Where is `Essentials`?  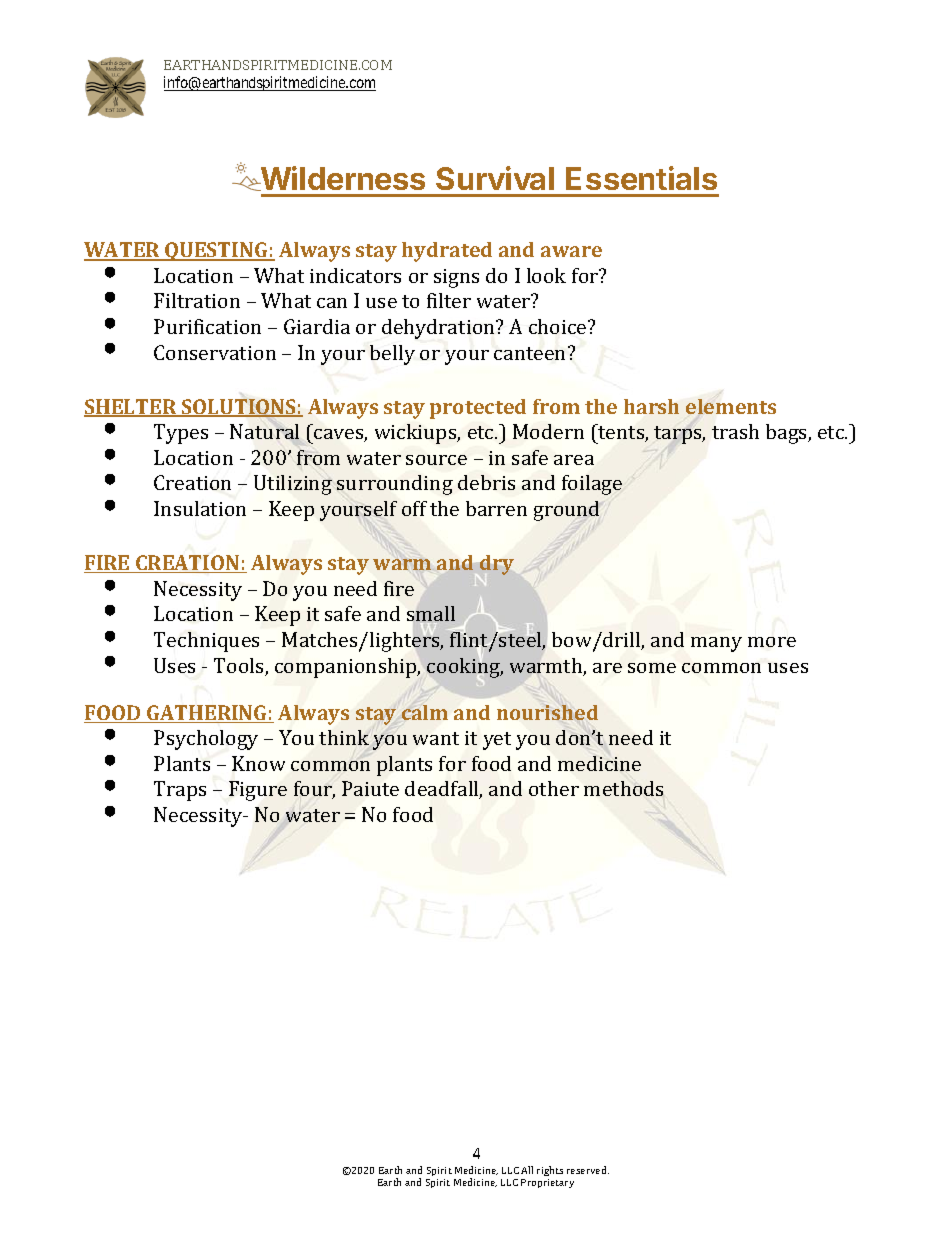
Essentials is located at coordinates (641, 178).
